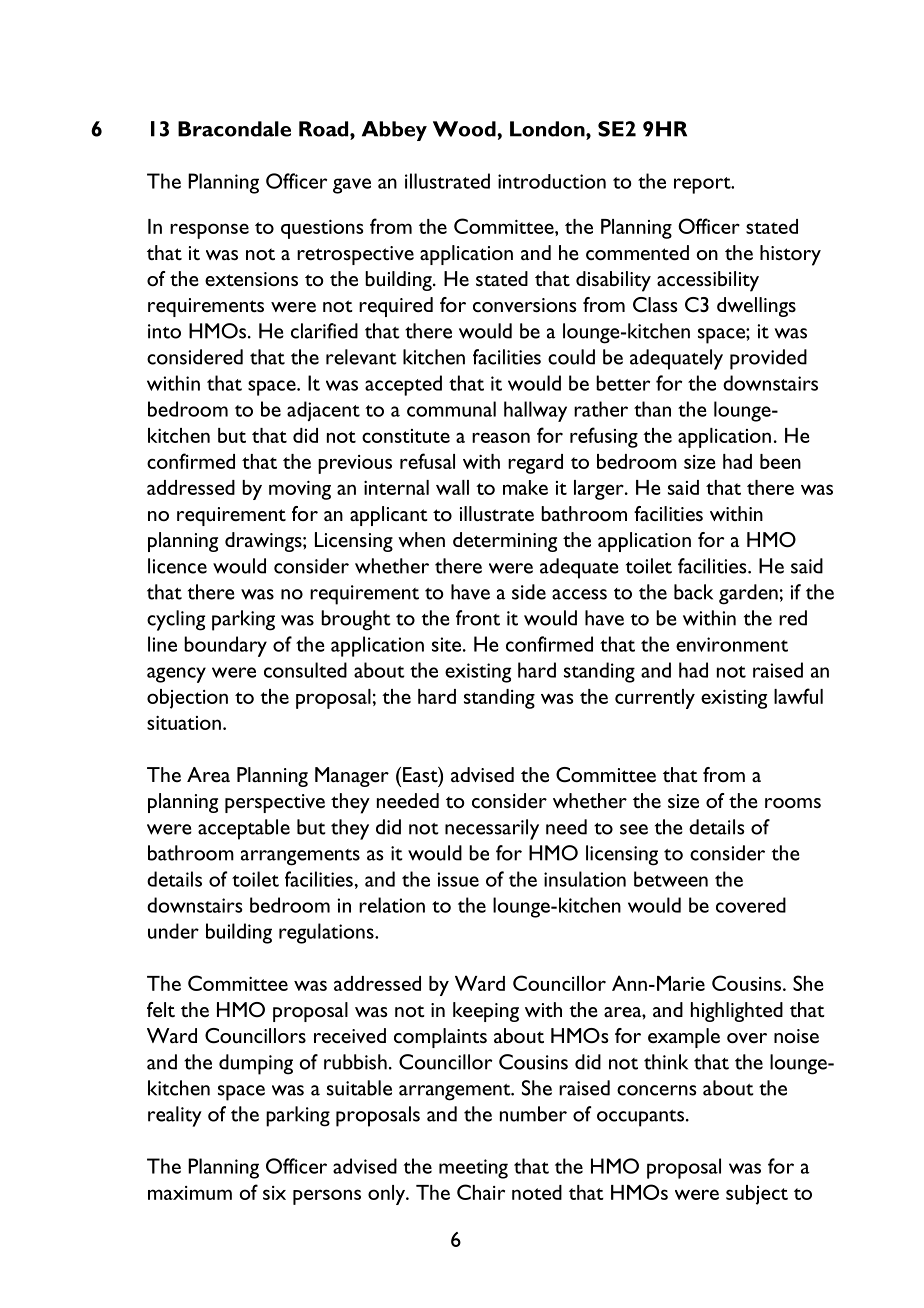  I want to click on than, so click(652, 409).
